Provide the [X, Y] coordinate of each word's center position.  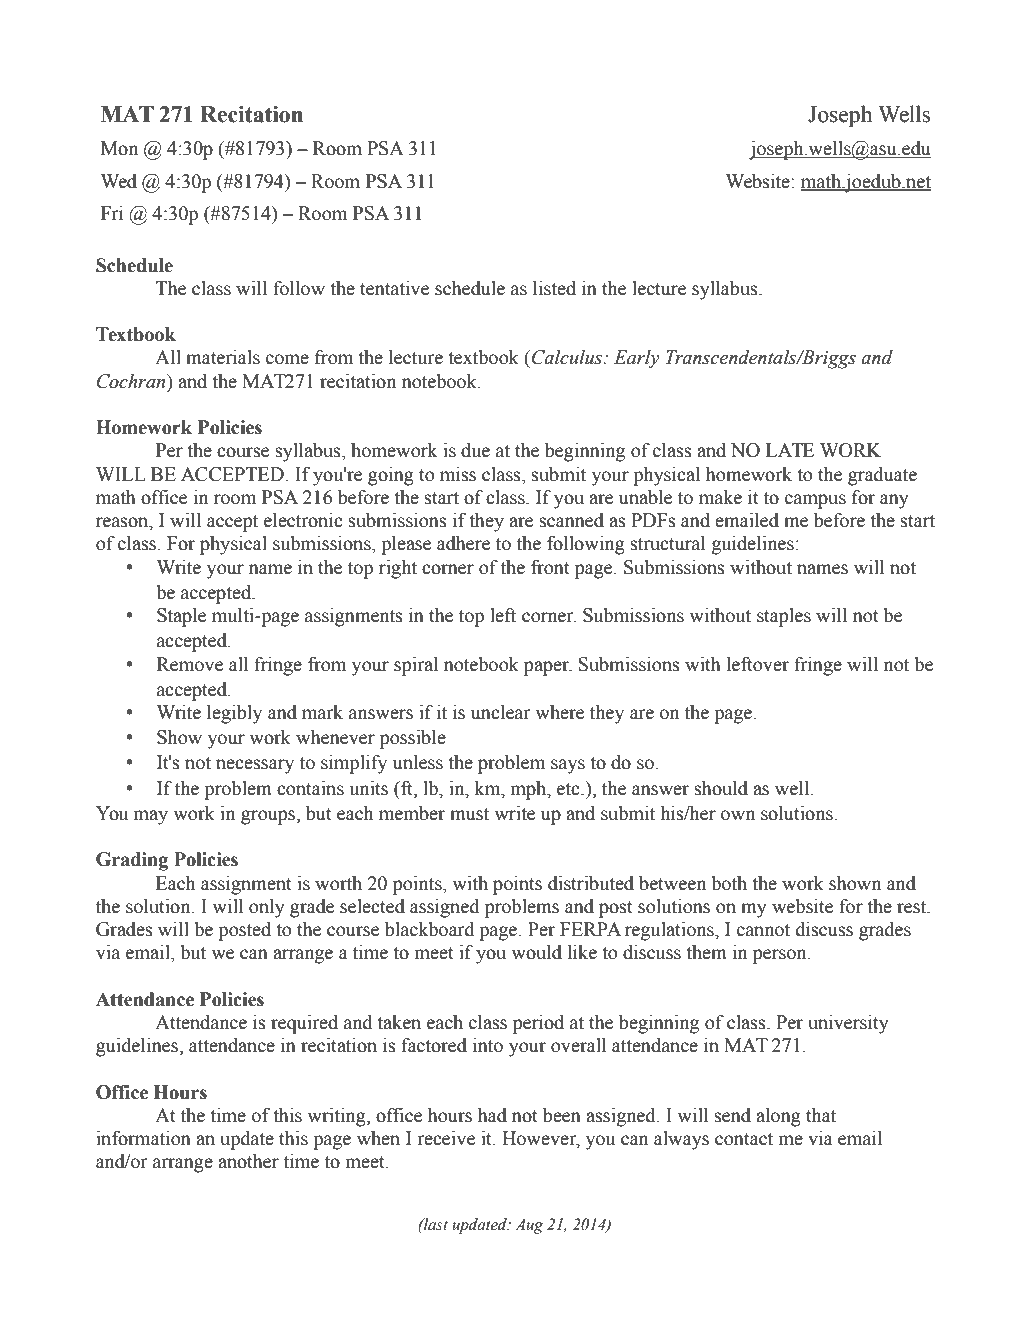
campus [815, 501]
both [729, 883]
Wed [119, 181]
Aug [529, 1226]
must [469, 814]
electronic [303, 520]
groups [269, 817]
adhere [463, 543]
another [248, 1161]
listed [554, 288]
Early [637, 359]
